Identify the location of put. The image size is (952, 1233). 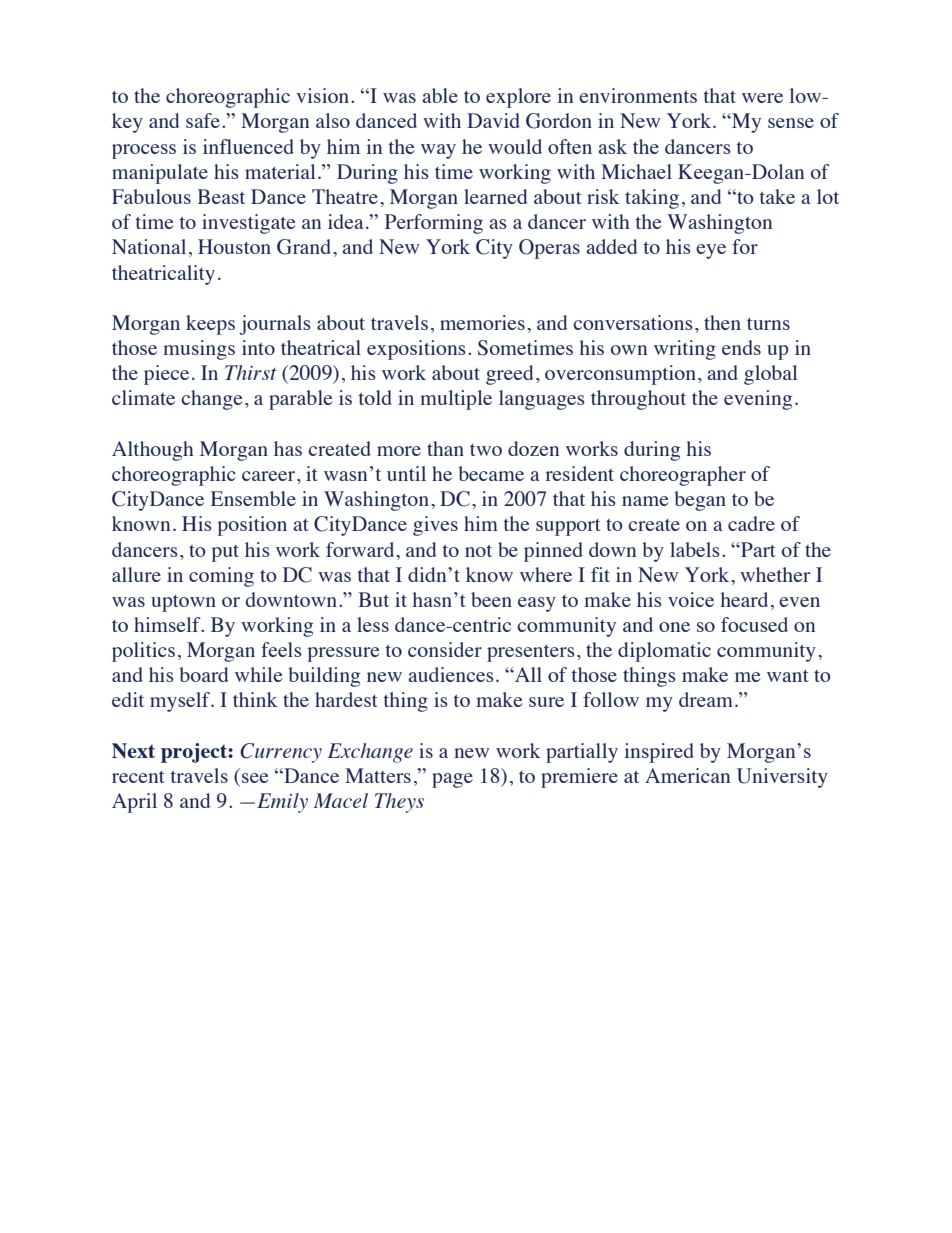
(225, 553).
